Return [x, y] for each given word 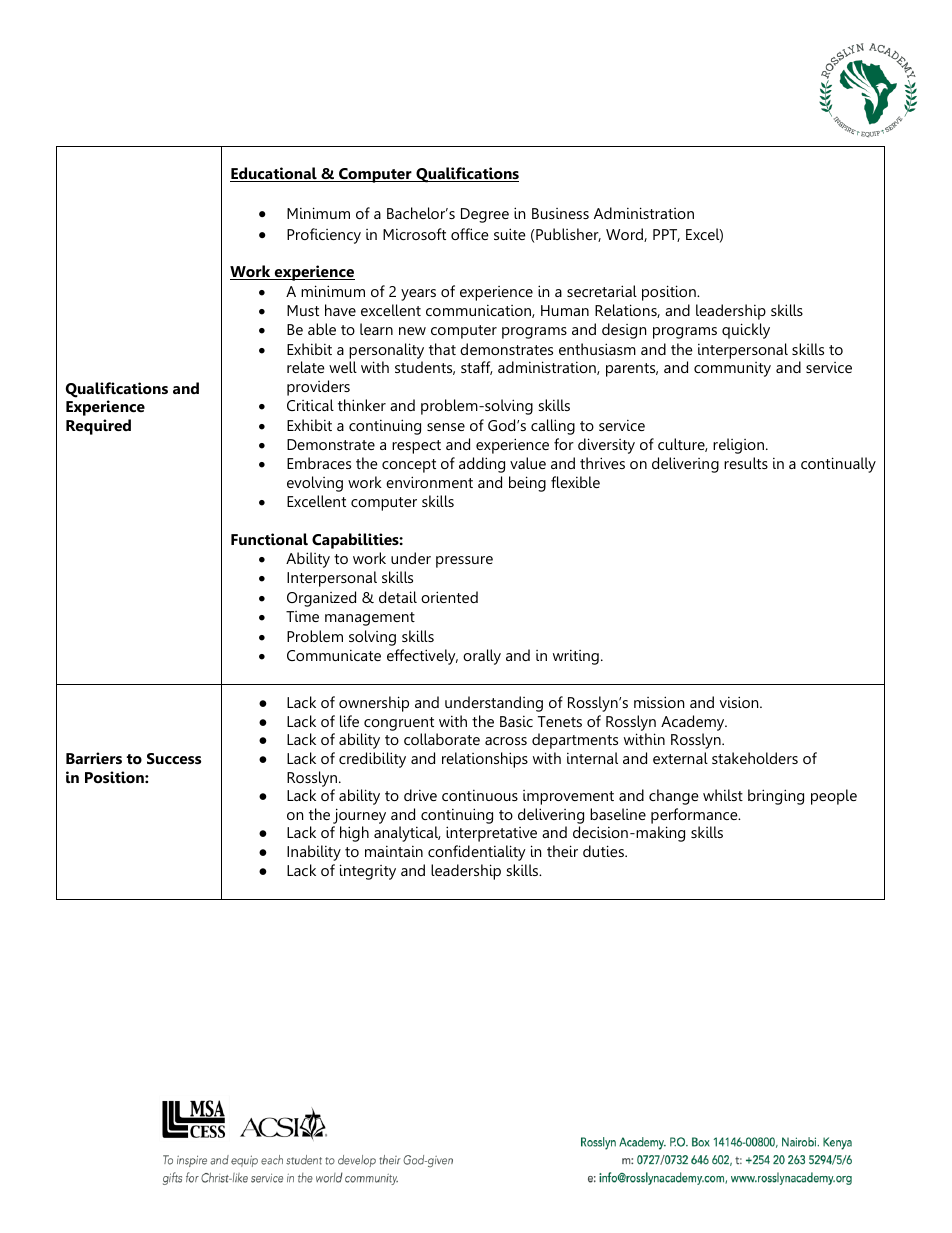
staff [477, 368]
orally [482, 657]
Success [174, 758]
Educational [274, 174]
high [354, 834]
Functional [269, 539]
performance [695, 816]
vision [740, 702]
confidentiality [477, 853]
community [732, 369]
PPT [666, 235]
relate [306, 367]
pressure [464, 562]
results [746, 463]
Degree [485, 215]
